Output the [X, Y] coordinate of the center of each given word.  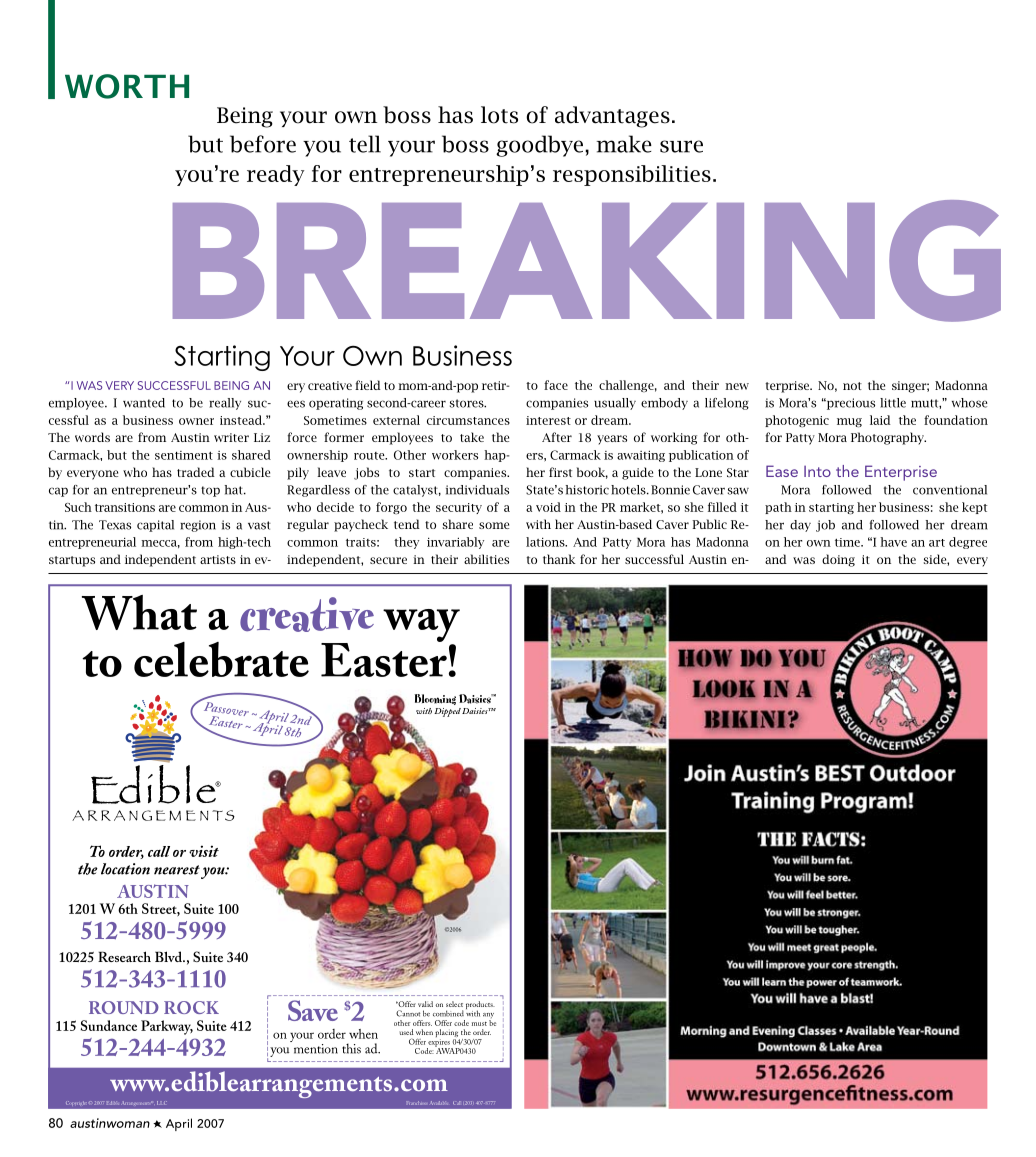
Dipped [447, 712]
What [139, 612]
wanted [144, 403]
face [556, 385]
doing [838, 560]
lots [499, 115]
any [488, 1017]
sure [681, 146]
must [479, 1024]
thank [559, 559]
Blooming [435, 699]
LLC [162, 1103]
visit [204, 851]
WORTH [127, 86]
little [893, 403]
